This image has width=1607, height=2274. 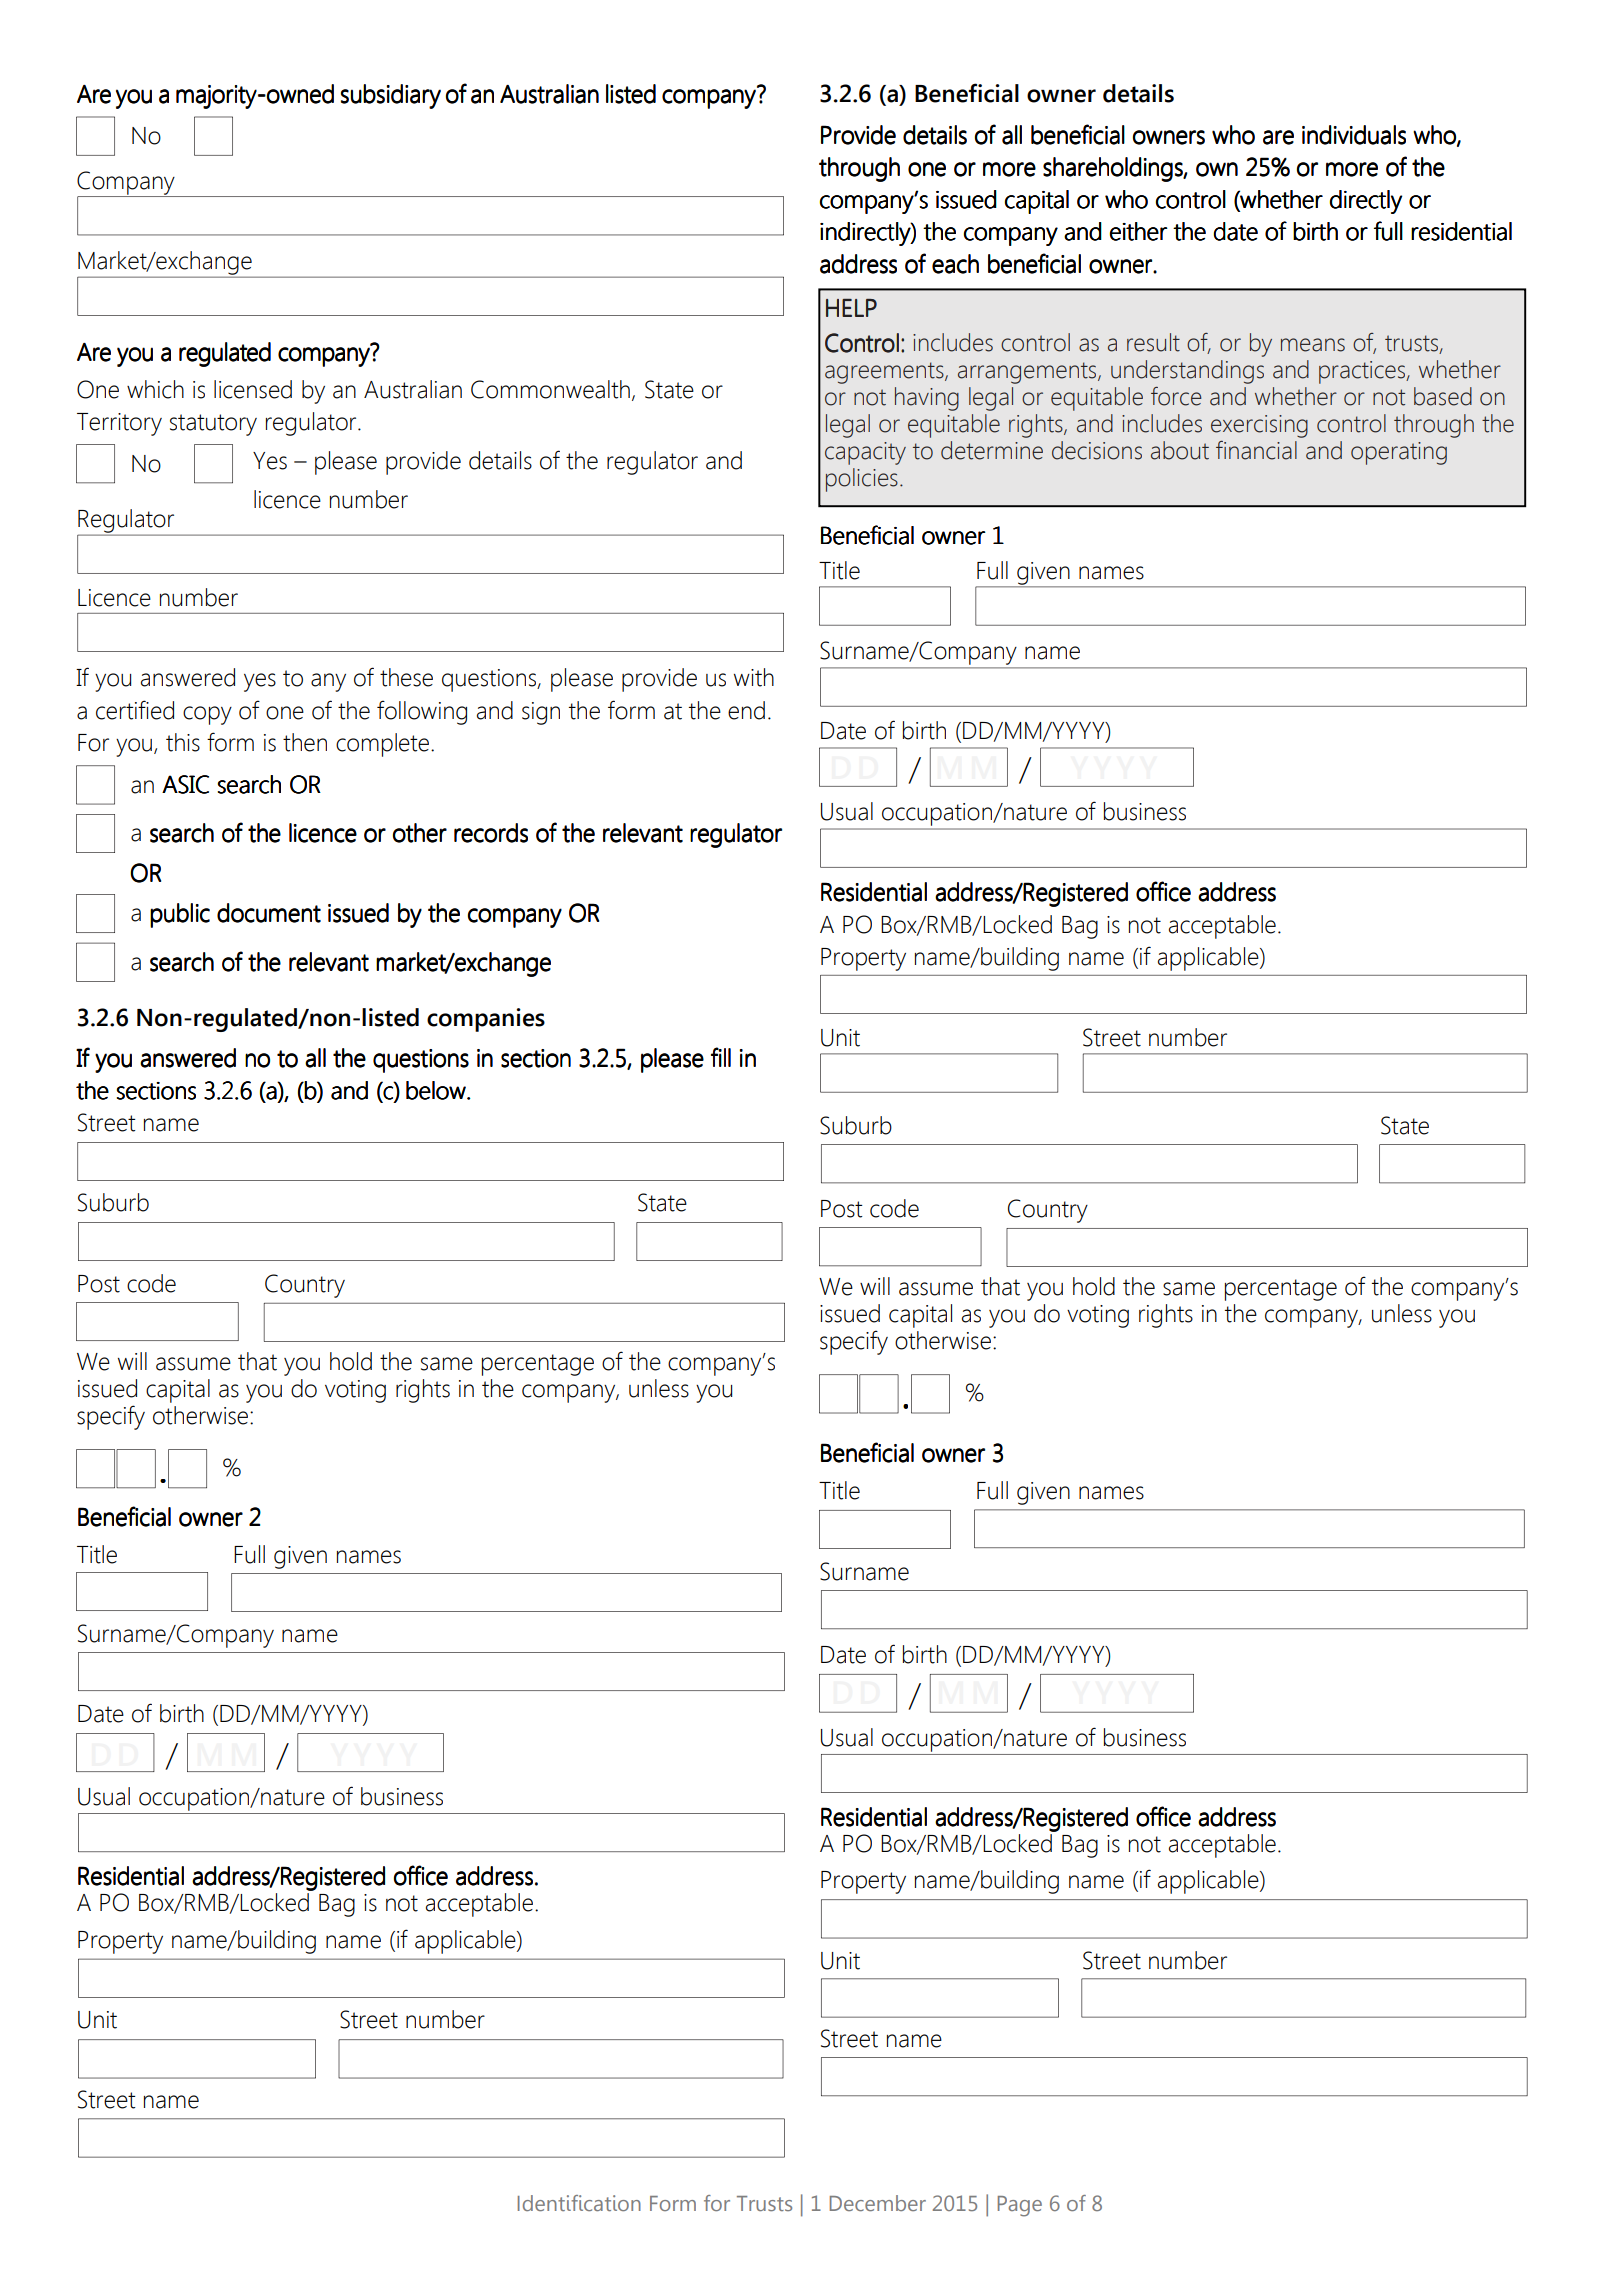 What do you see at coordinates (878, 2203) in the image?
I see `December` at bounding box center [878, 2203].
